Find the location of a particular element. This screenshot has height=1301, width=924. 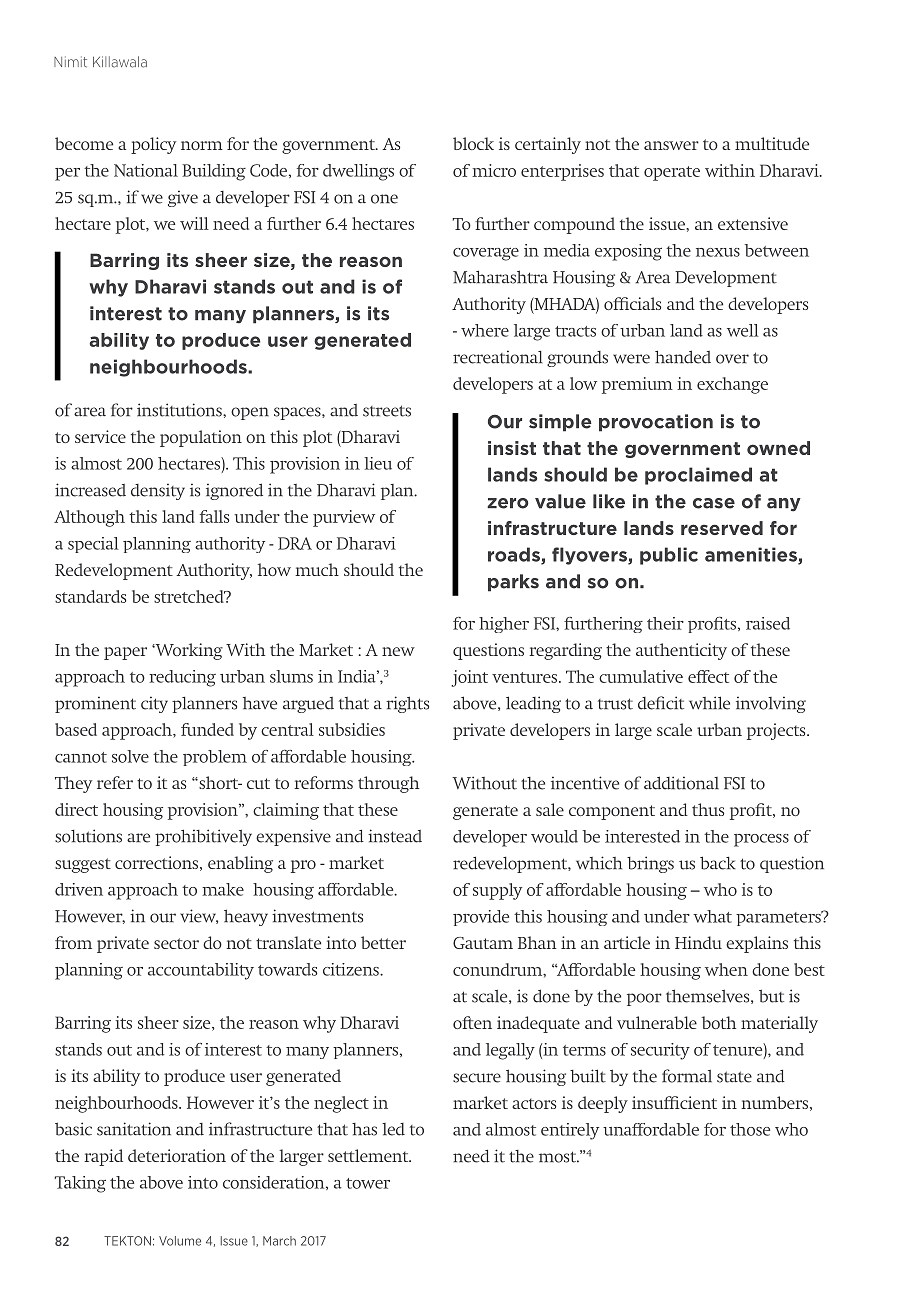

operate is located at coordinates (672, 173).
